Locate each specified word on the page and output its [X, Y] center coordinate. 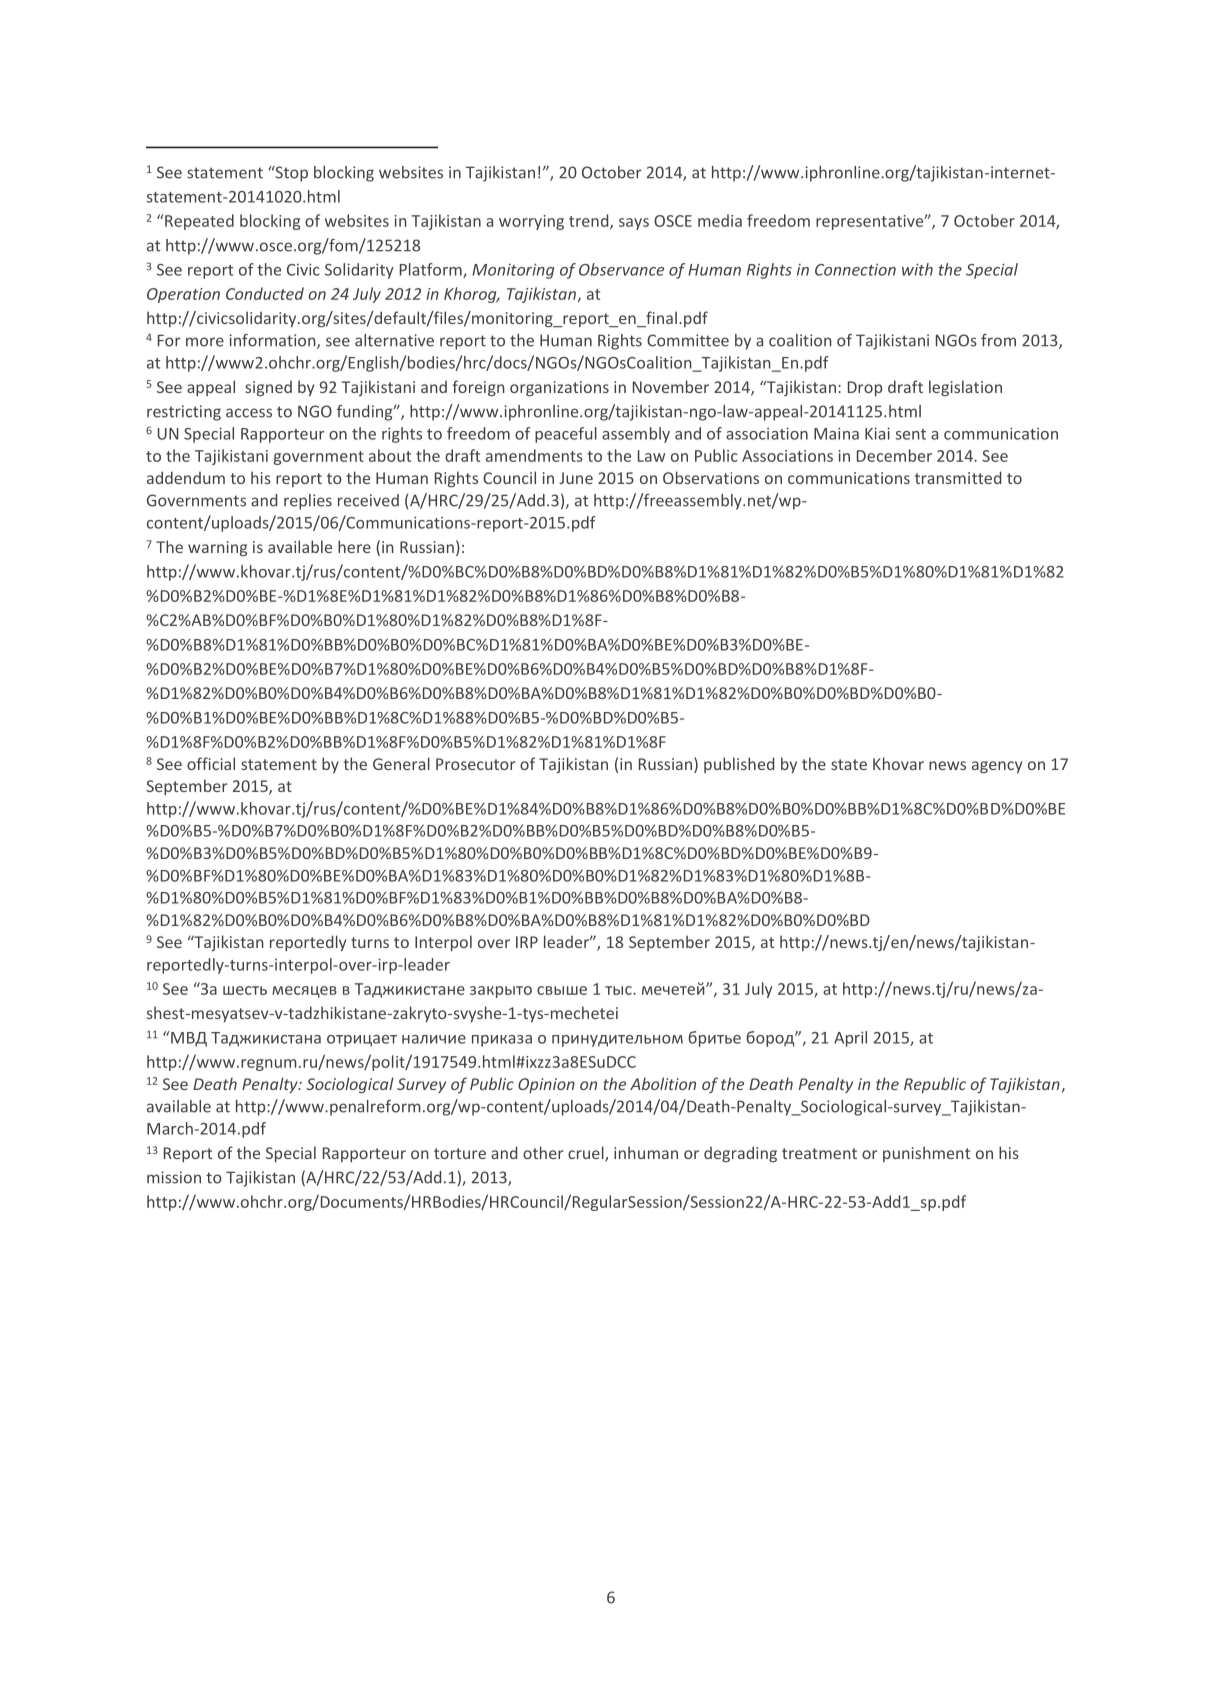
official [211, 763]
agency [997, 767]
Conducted [265, 293]
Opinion [546, 1085]
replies [308, 502]
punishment [926, 1154]
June [576, 478]
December [894, 455]
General [401, 763]
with [917, 269]
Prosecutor [476, 764]
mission [174, 1177]
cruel [587, 1154]
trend [590, 221]
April [850, 1039]
